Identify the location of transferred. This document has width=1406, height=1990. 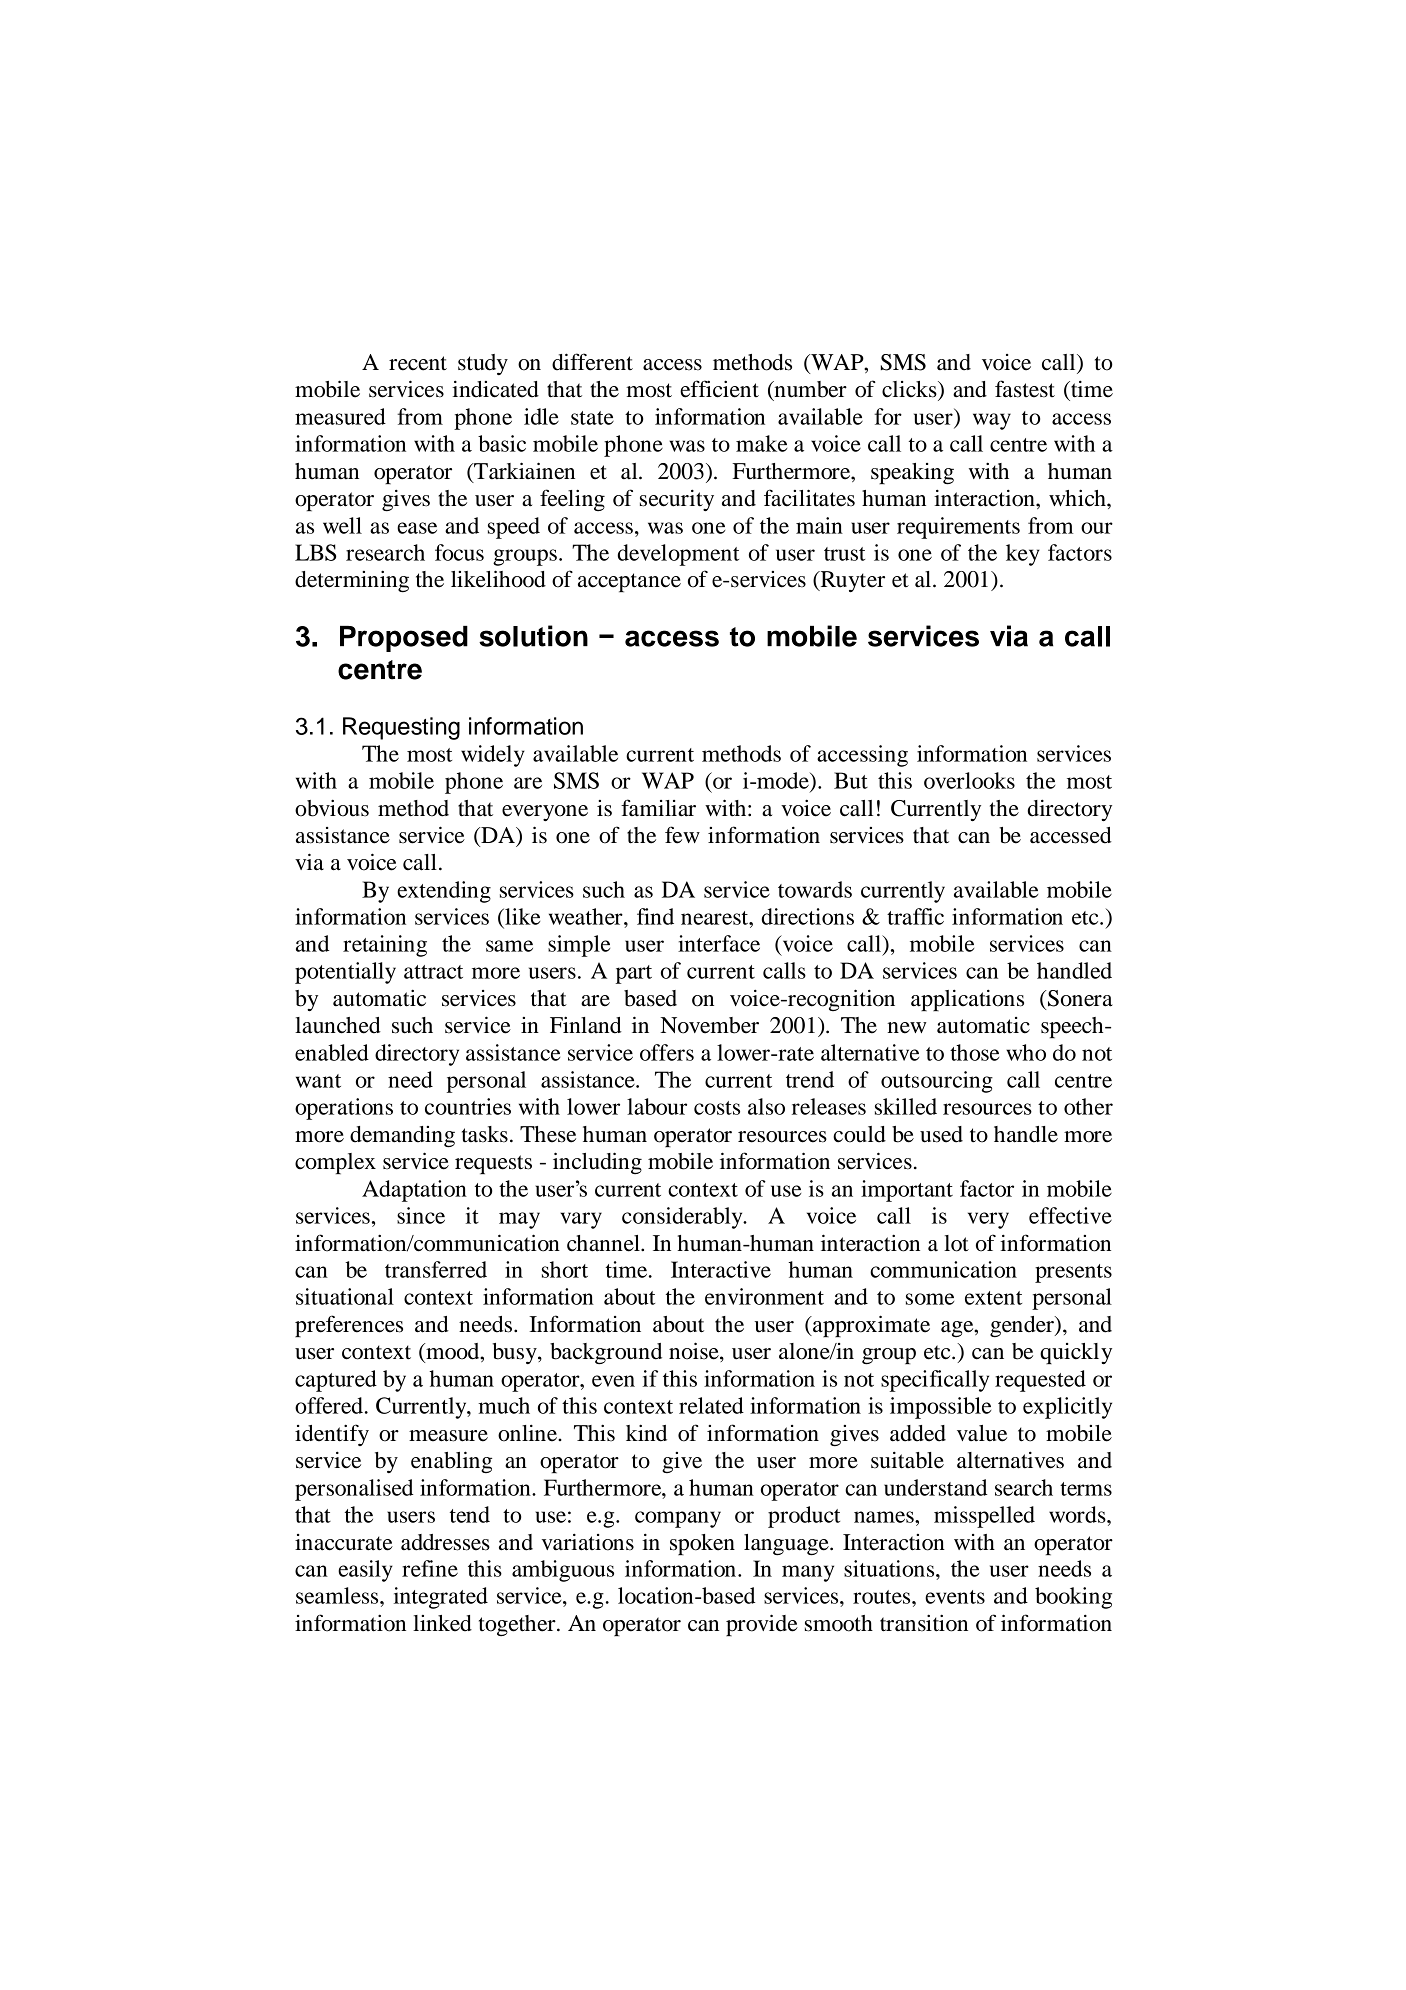
(436, 1269).
